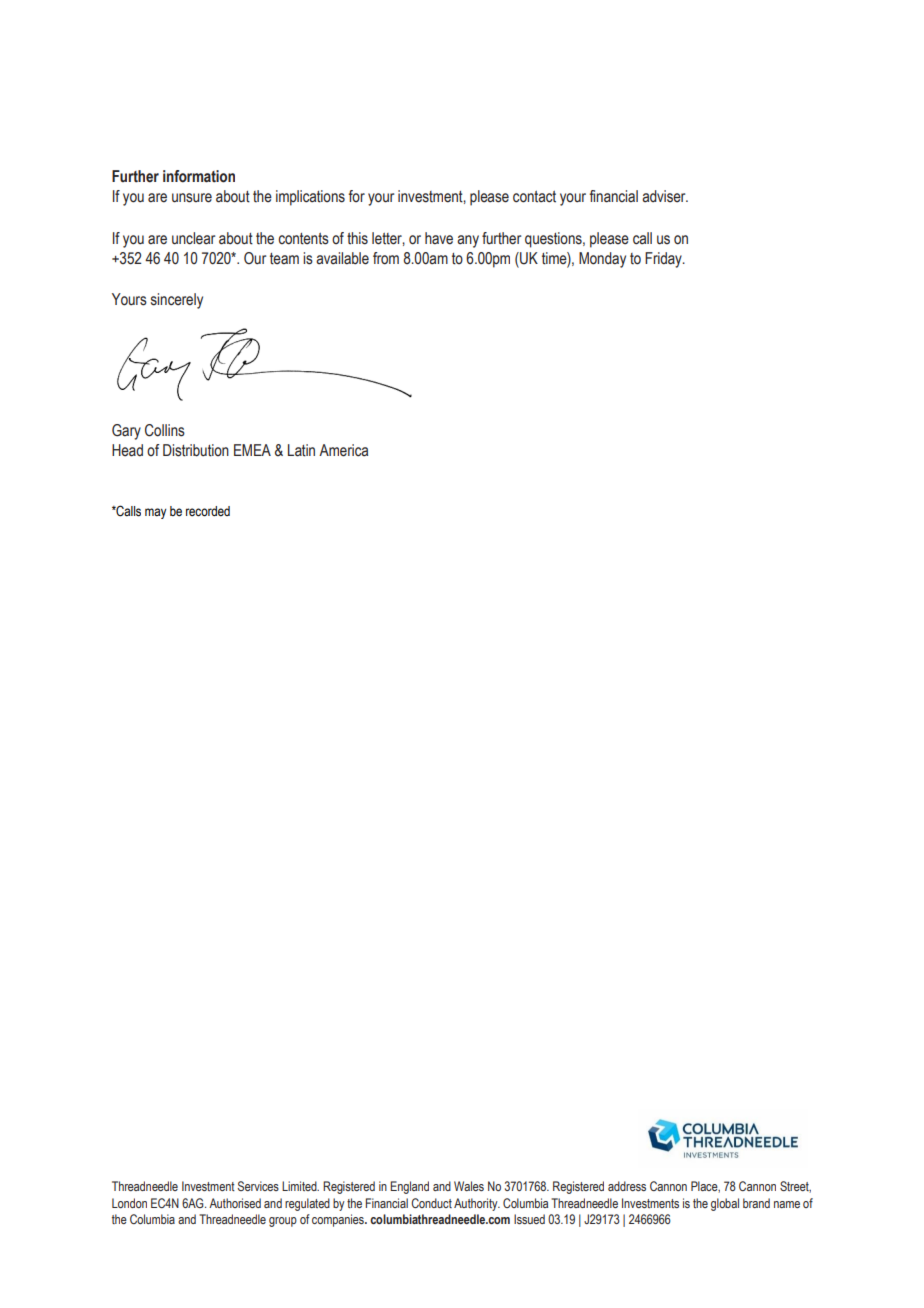 This screenshot has height=1308, width=924. I want to click on America, so click(343, 450).
